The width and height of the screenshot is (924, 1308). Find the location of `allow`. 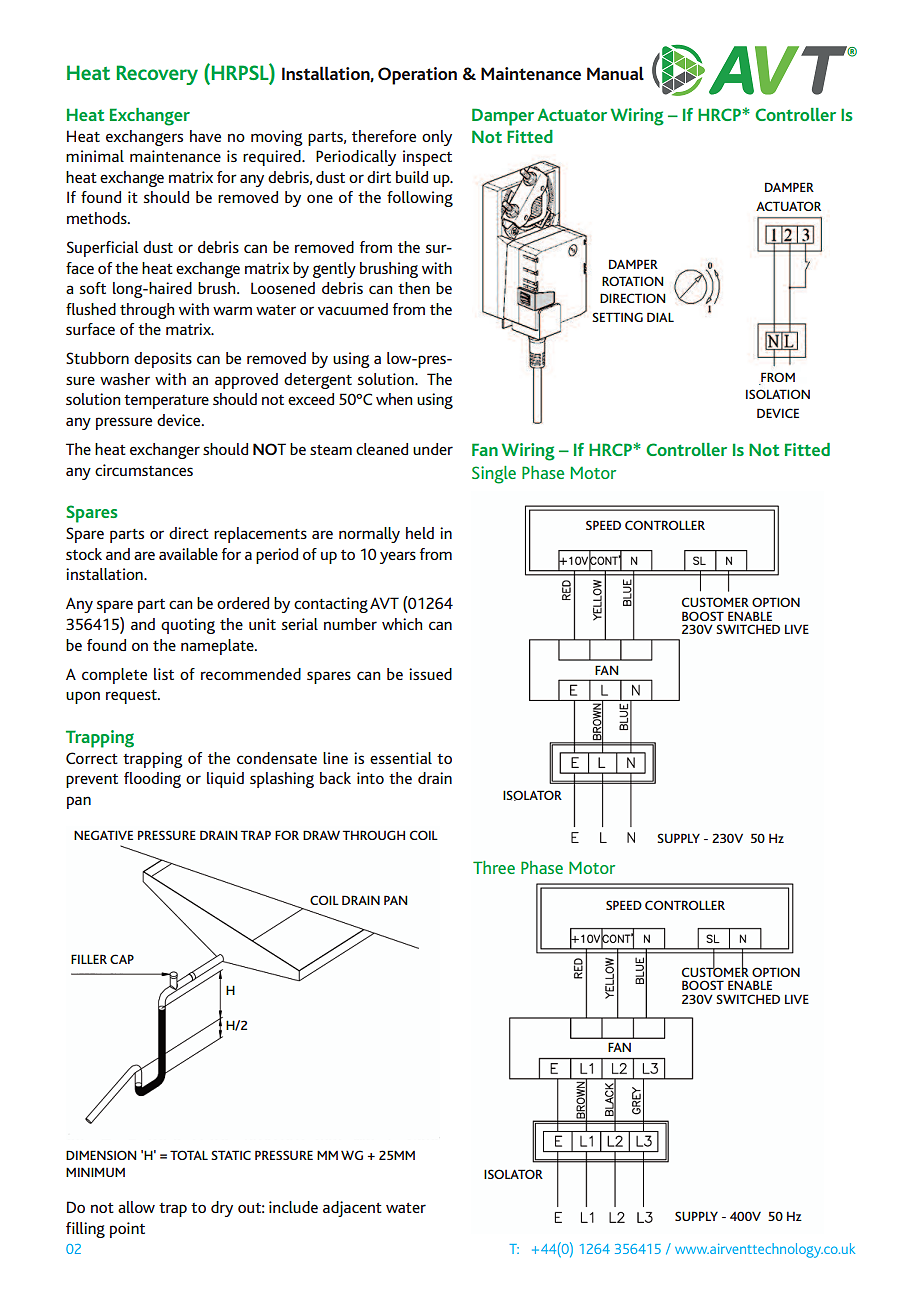

allow is located at coordinates (136, 1207).
